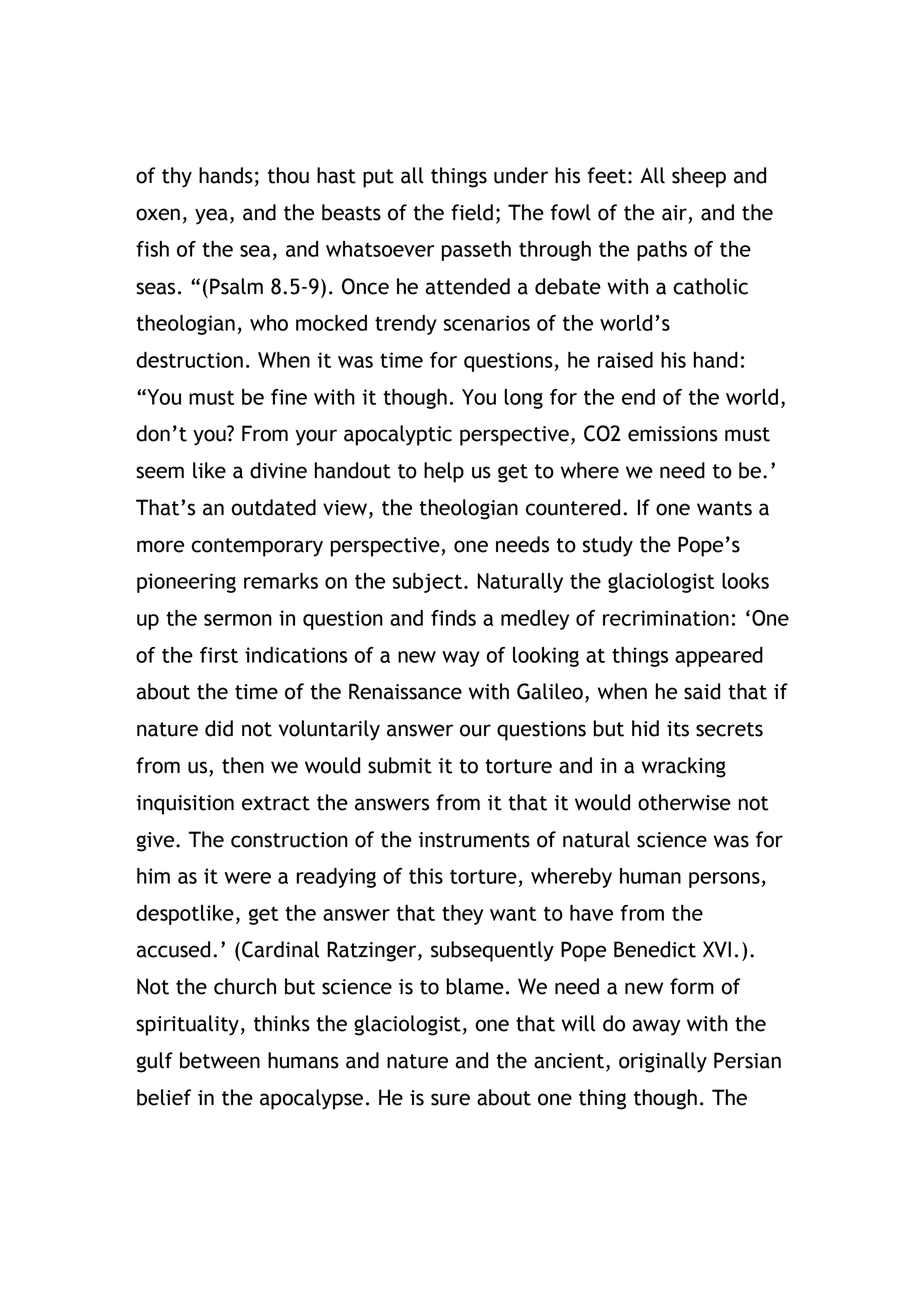 The image size is (924, 1308). I want to click on fine, so click(289, 397).
